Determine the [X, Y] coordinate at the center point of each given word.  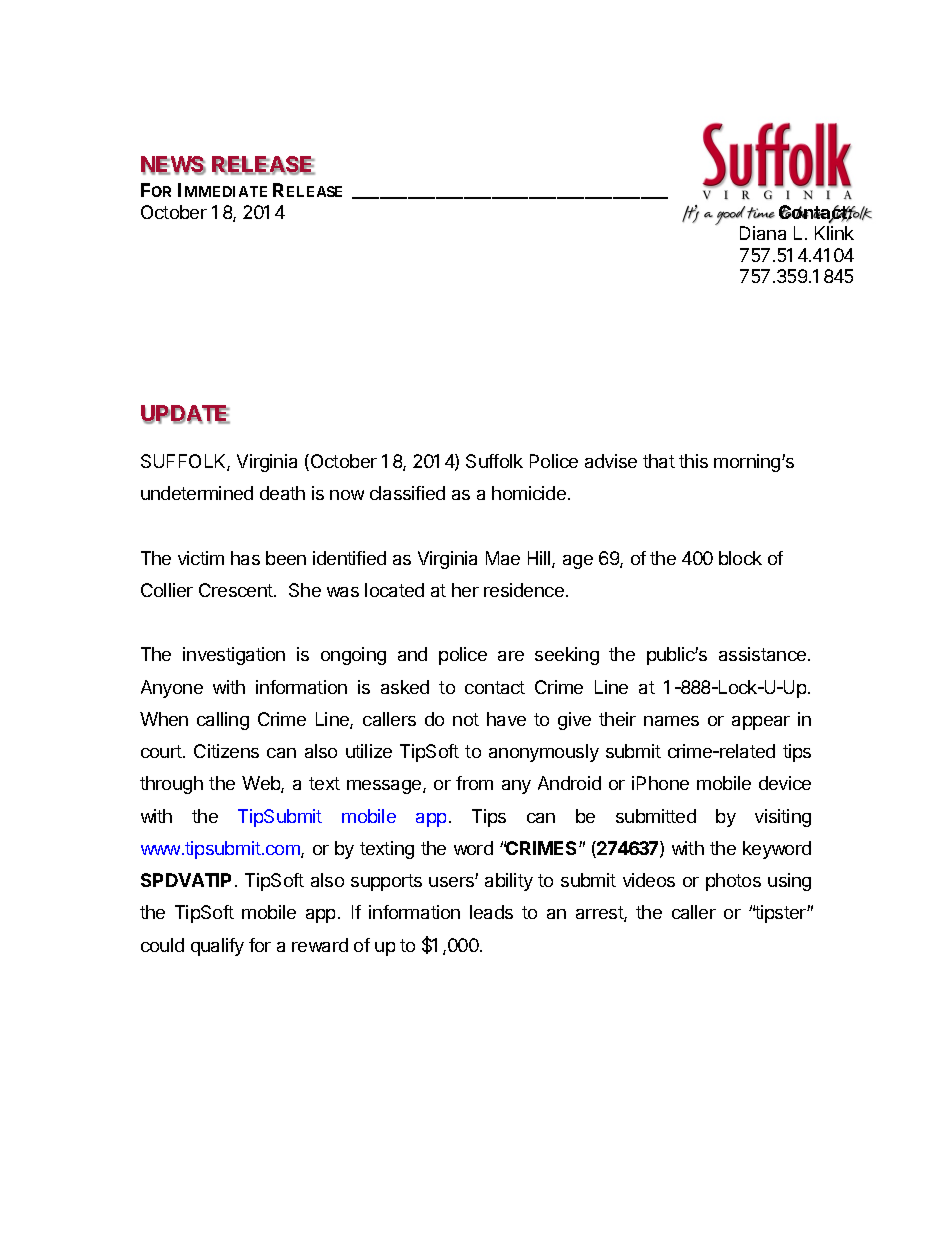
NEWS [173, 165]
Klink [834, 233]
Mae [503, 558]
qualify [217, 947]
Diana [763, 233]
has [245, 558]
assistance [764, 654]
